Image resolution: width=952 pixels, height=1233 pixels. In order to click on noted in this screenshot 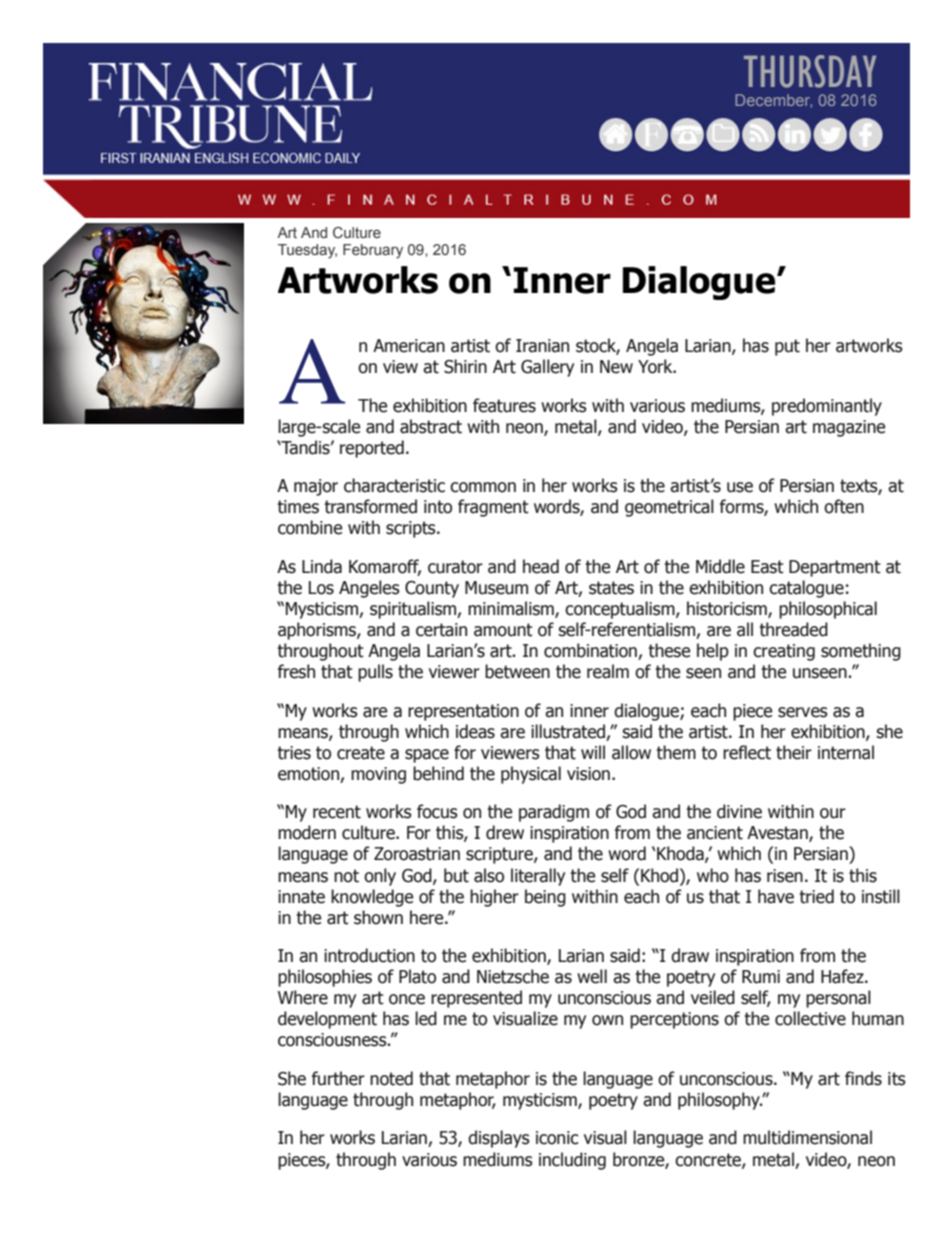, I will do `click(391, 1078)`.
